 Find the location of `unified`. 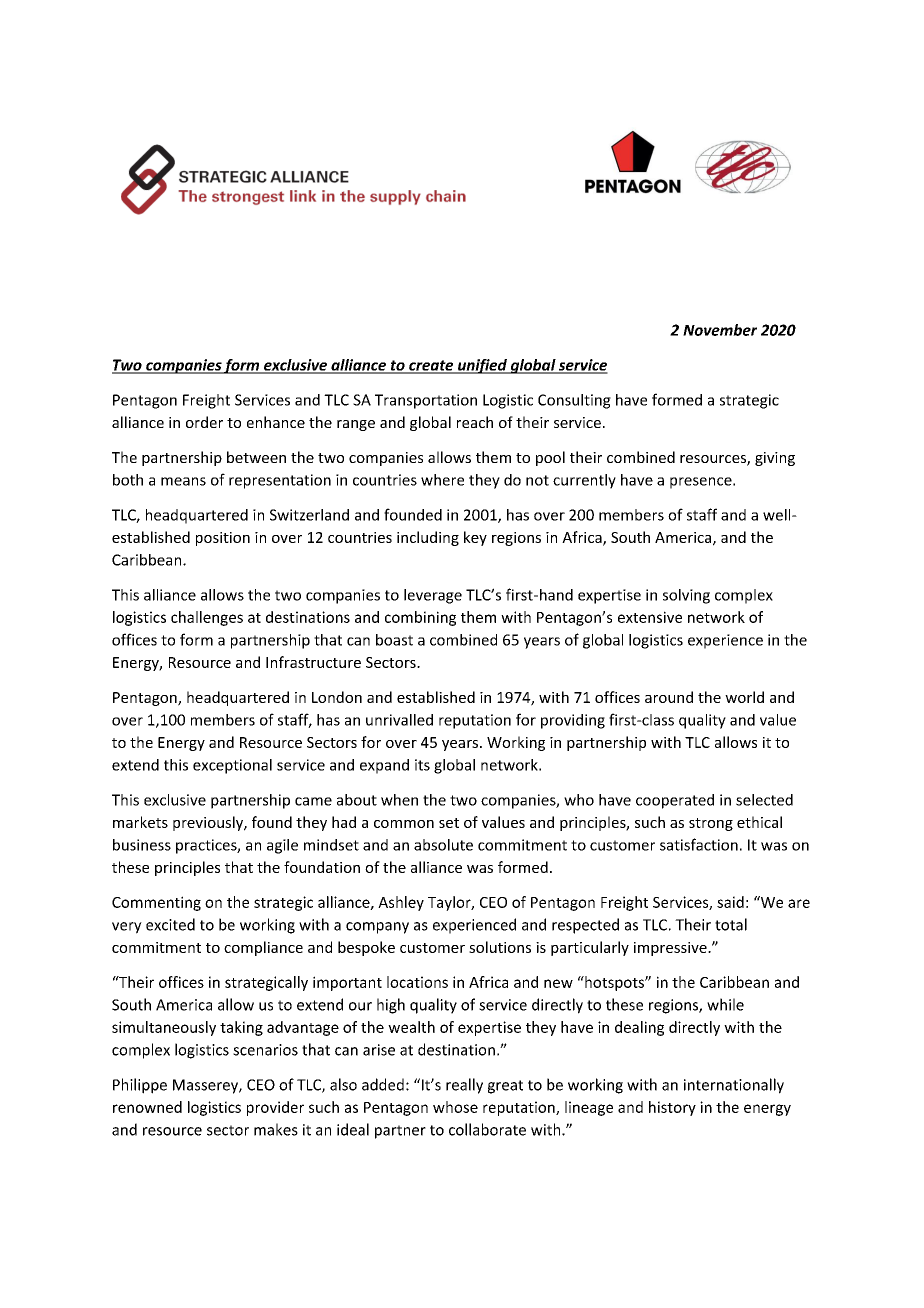

unified is located at coordinates (482, 366).
